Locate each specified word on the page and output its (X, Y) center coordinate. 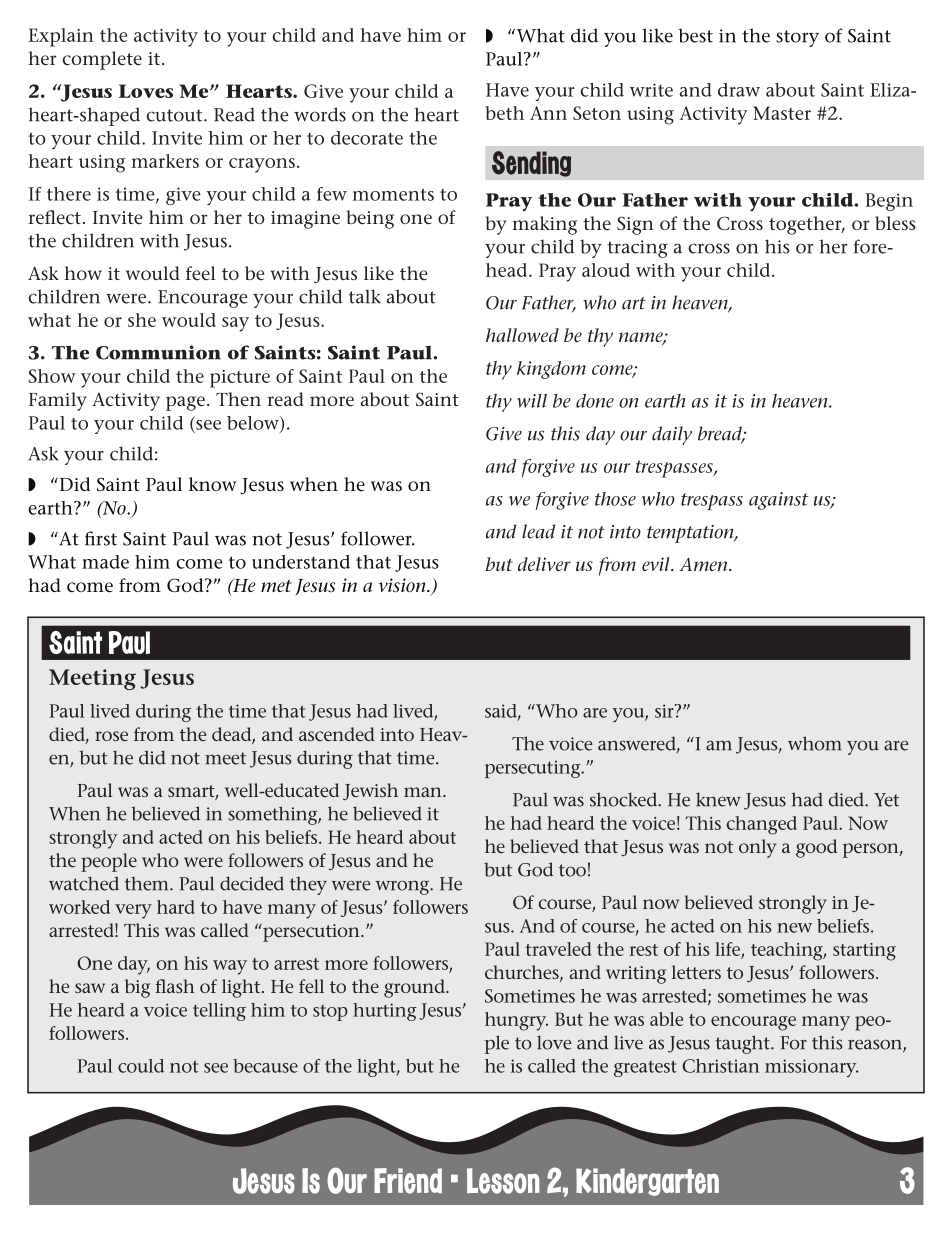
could (141, 1066)
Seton (597, 113)
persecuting (534, 769)
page (185, 403)
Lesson (503, 1181)
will (532, 401)
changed (762, 825)
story (797, 38)
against (779, 501)
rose (111, 736)
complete (102, 60)
